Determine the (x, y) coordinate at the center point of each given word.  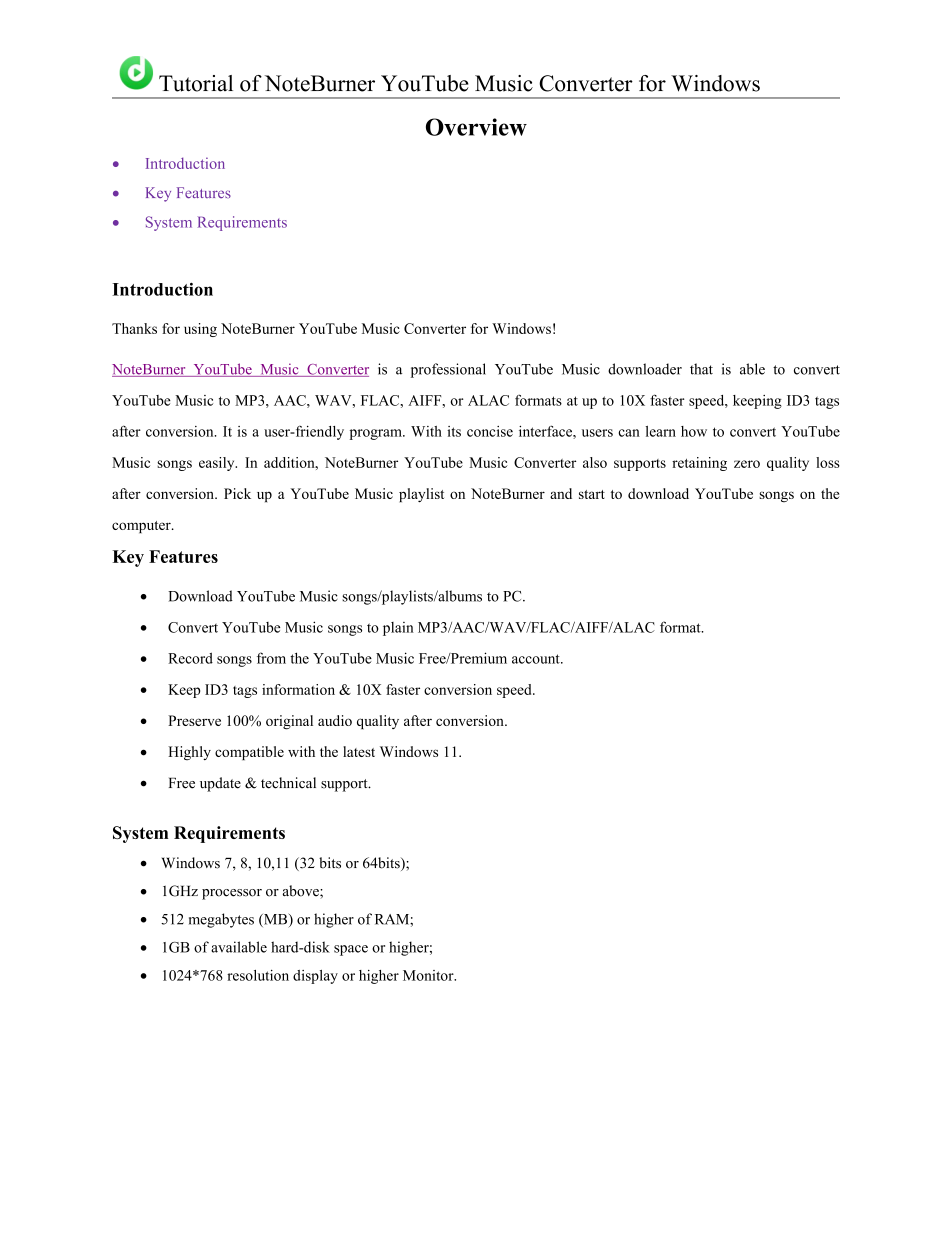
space (351, 950)
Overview (476, 127)
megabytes (221, 920)
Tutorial (196, 83)
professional (448, 370)
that (701, 369)
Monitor (429, 975)
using (200, 330)
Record (190, 658)
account (537, 659)
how (694, 431)
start (592, 494)
